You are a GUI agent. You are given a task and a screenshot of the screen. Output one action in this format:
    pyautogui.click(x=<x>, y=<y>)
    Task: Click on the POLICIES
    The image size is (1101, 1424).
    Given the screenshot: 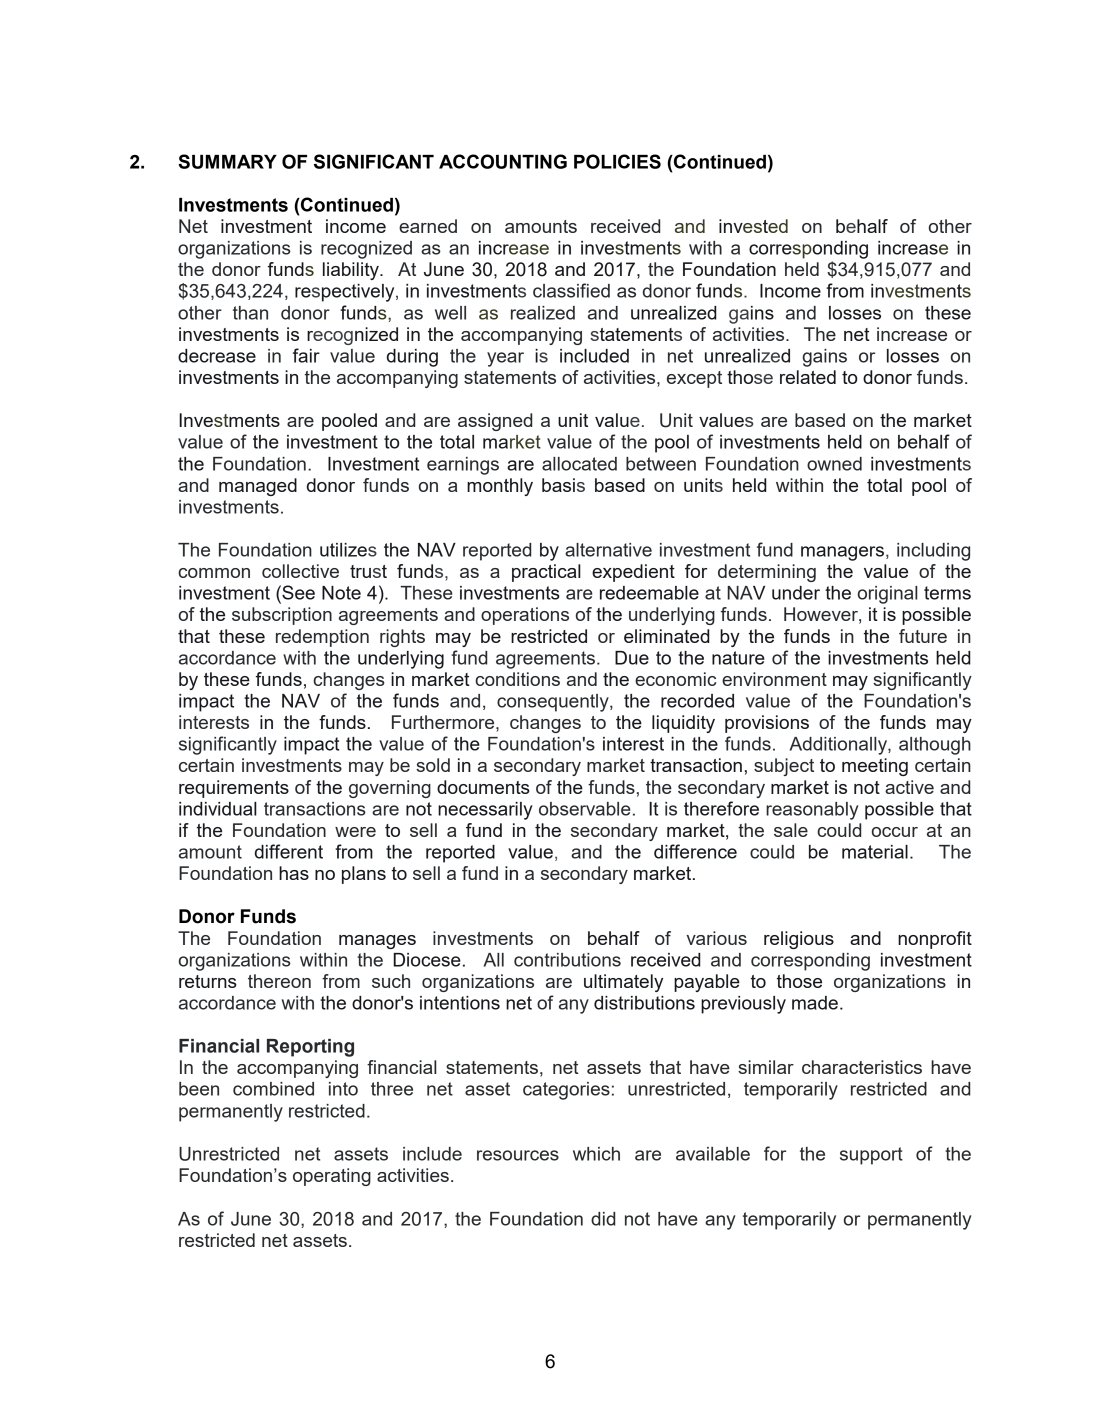 What is the action you would take?
    pyautogui.click(x=617, y=161)
